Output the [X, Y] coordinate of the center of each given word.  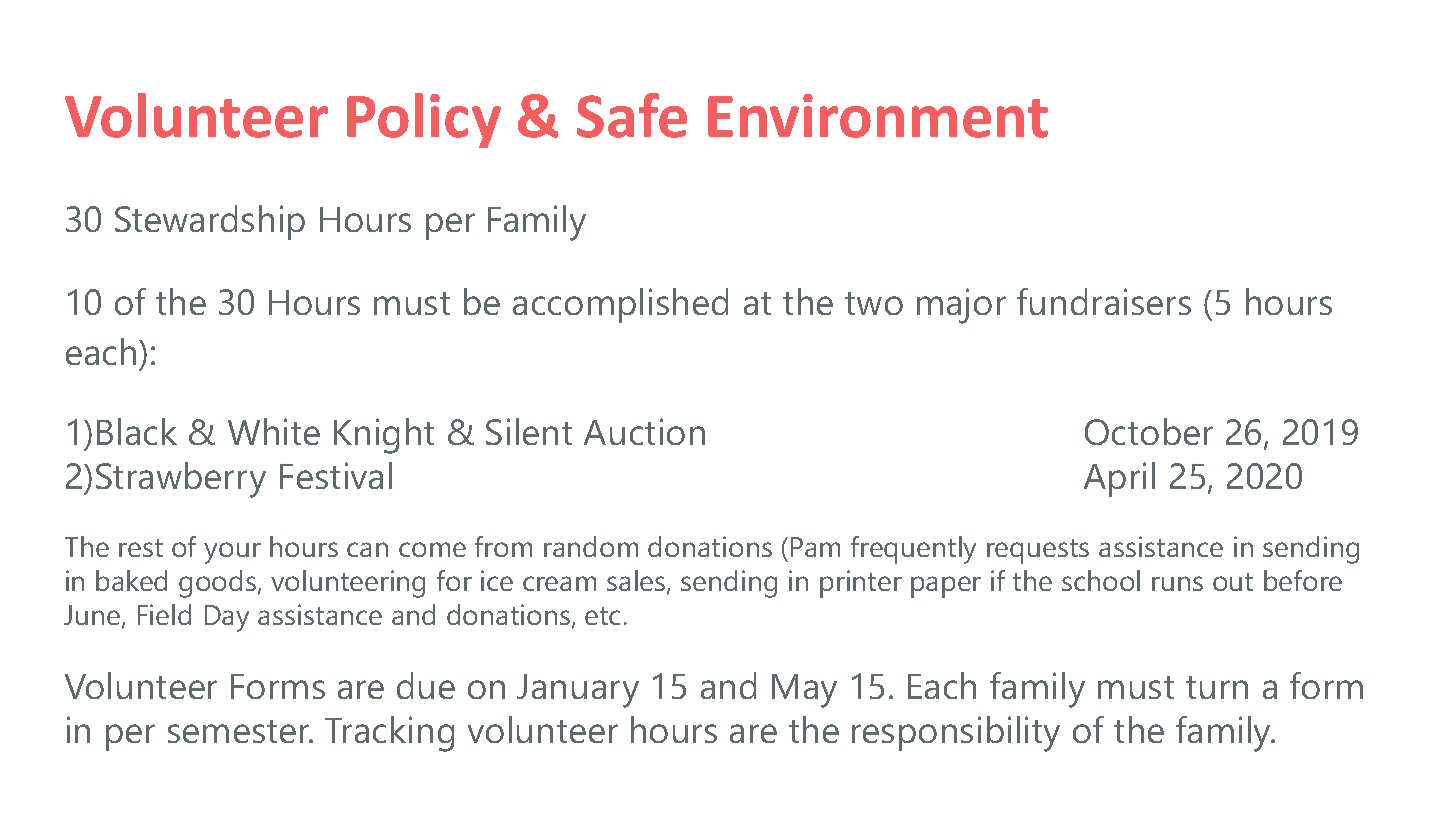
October [1149, 431]
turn [1217, 687]
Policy [424, 120]
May [804, 691]
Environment [878, 116]
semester [240, 731]
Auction [644, 431]
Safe [632, 115]
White [274, 431]
